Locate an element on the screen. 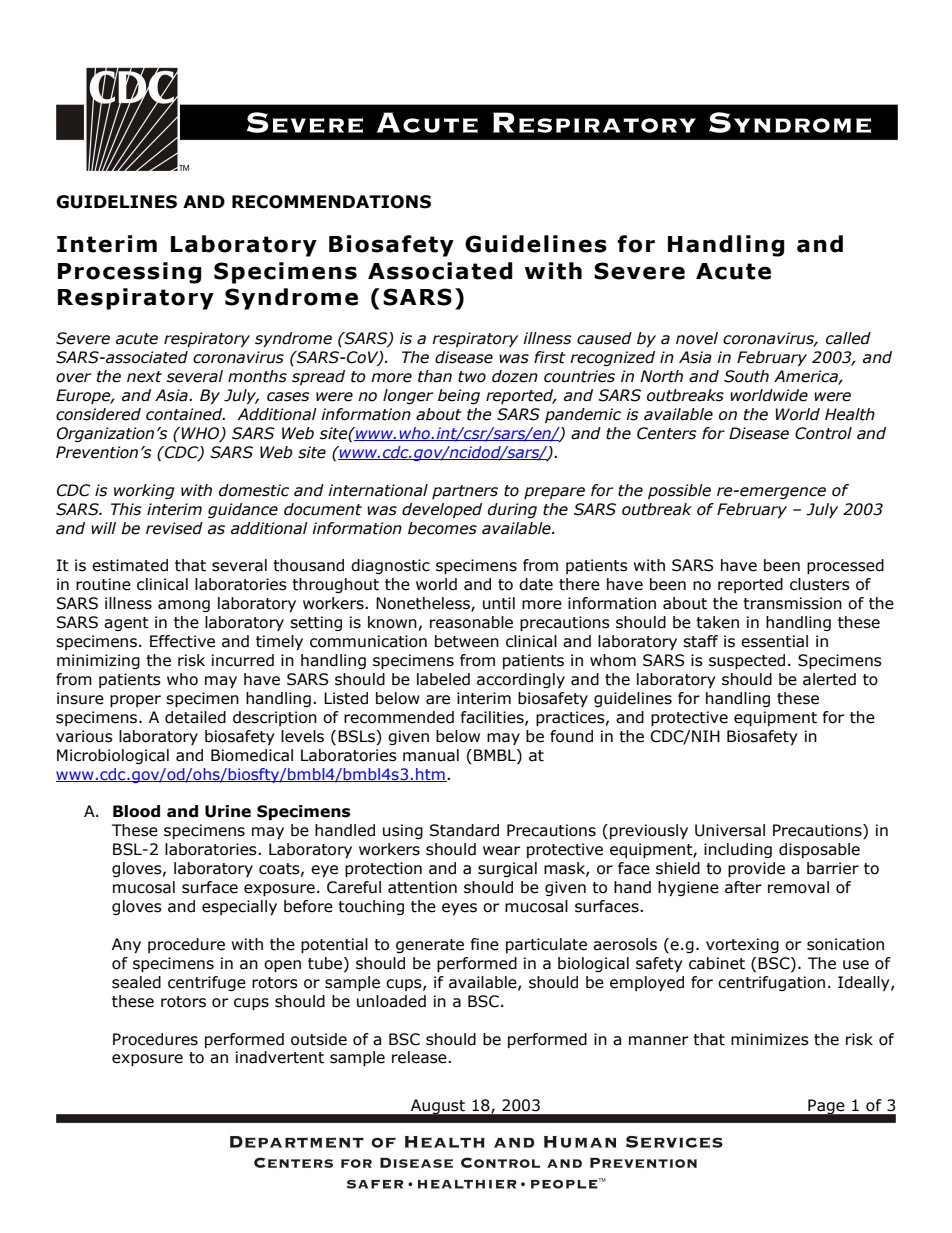 This screenshot has width=952, height=1233. partners is located at coordinates (465, 492).
